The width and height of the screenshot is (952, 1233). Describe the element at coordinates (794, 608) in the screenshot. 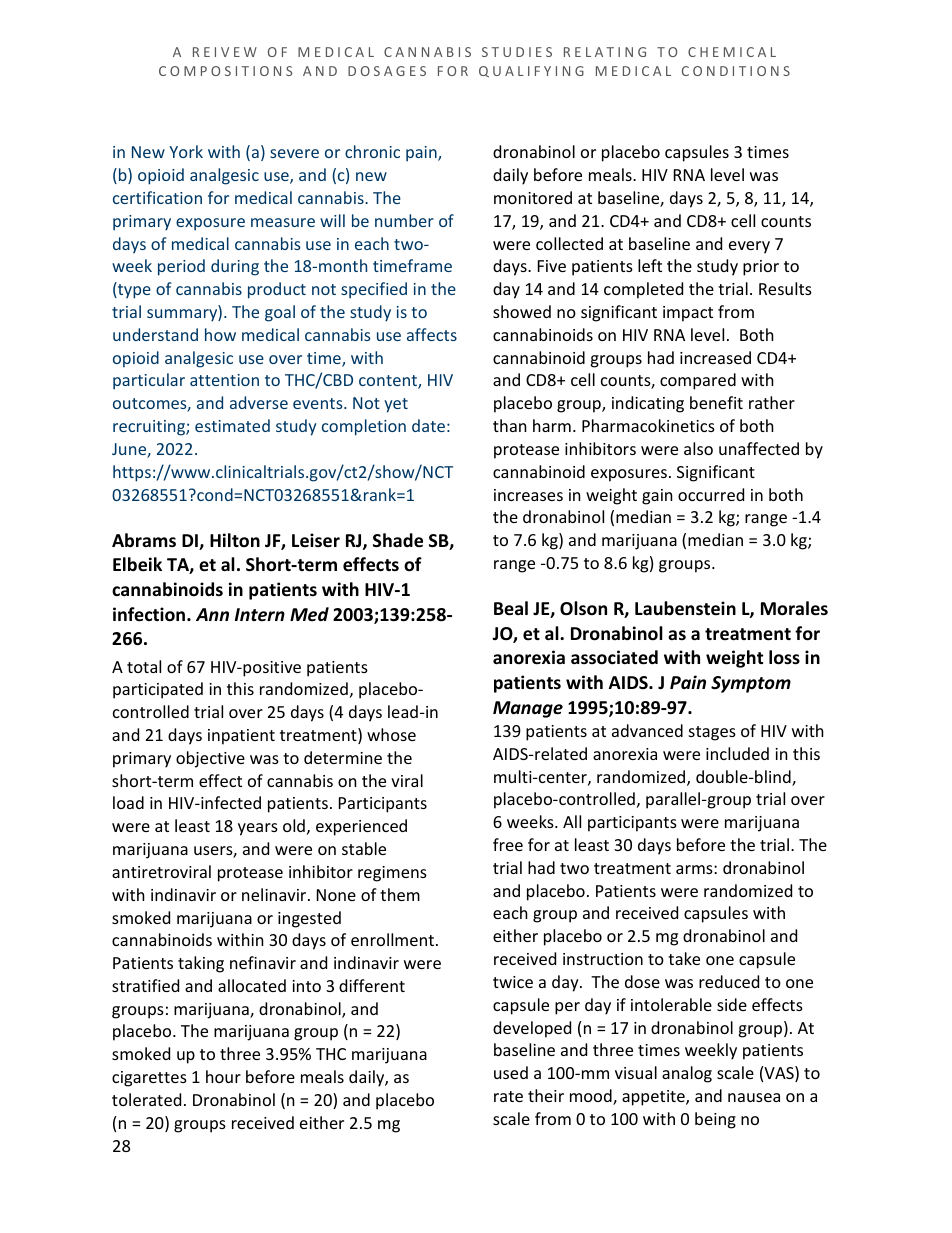

I see `Morales` at that location.
